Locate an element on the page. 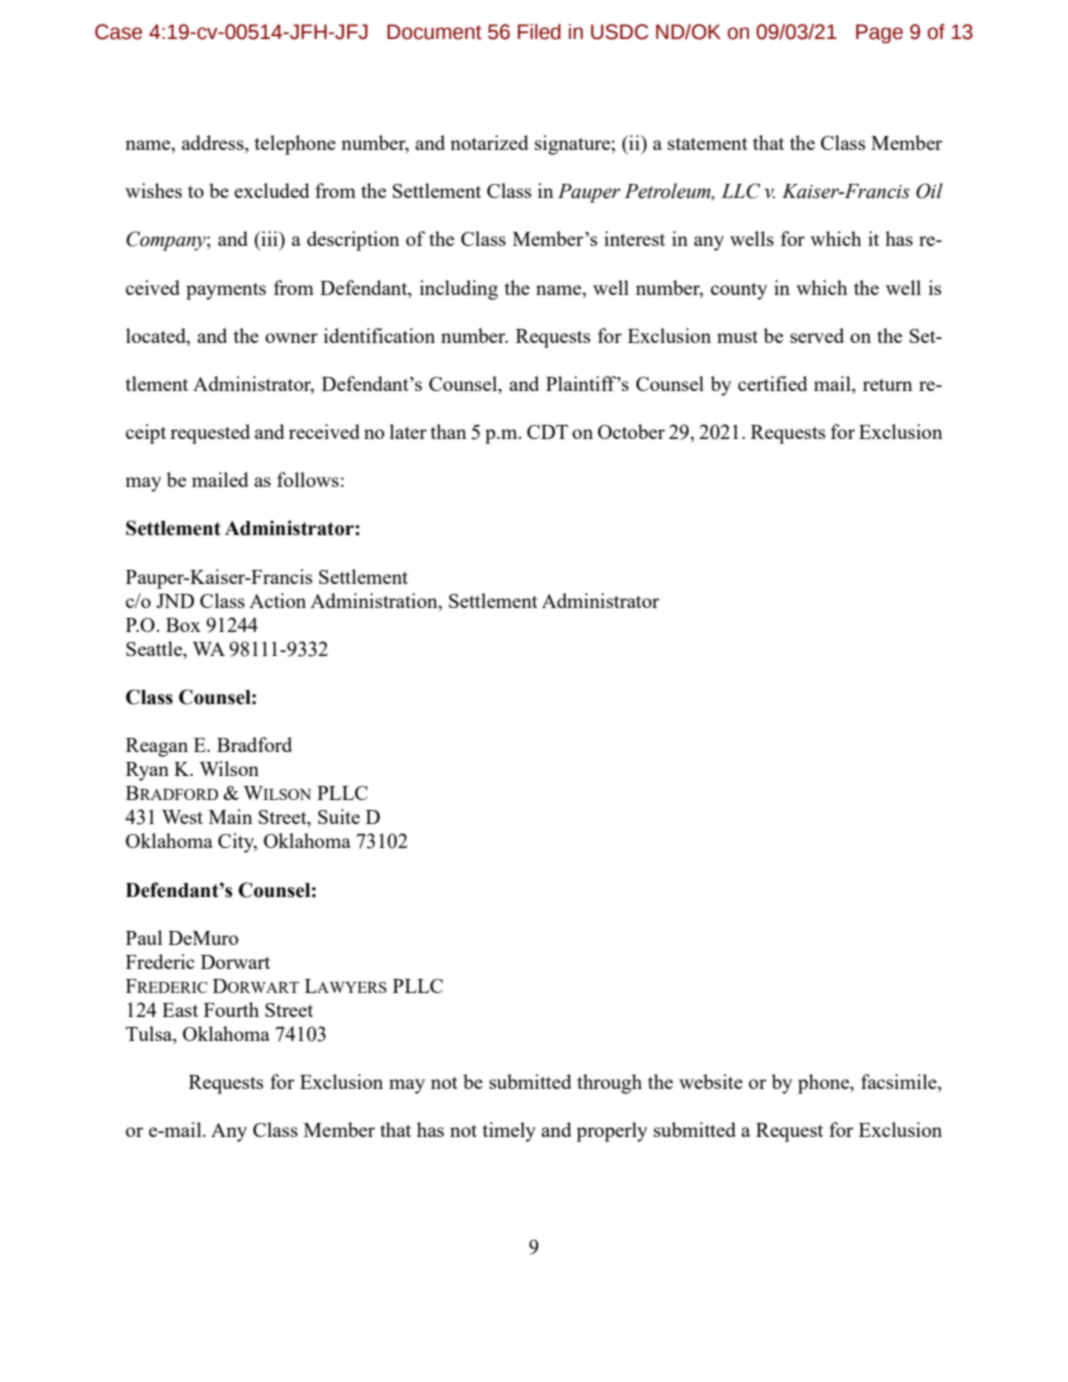 Image resolution: width=1068 pixels, height=1382 pixels. Page is located at coordinates (879, 34).
